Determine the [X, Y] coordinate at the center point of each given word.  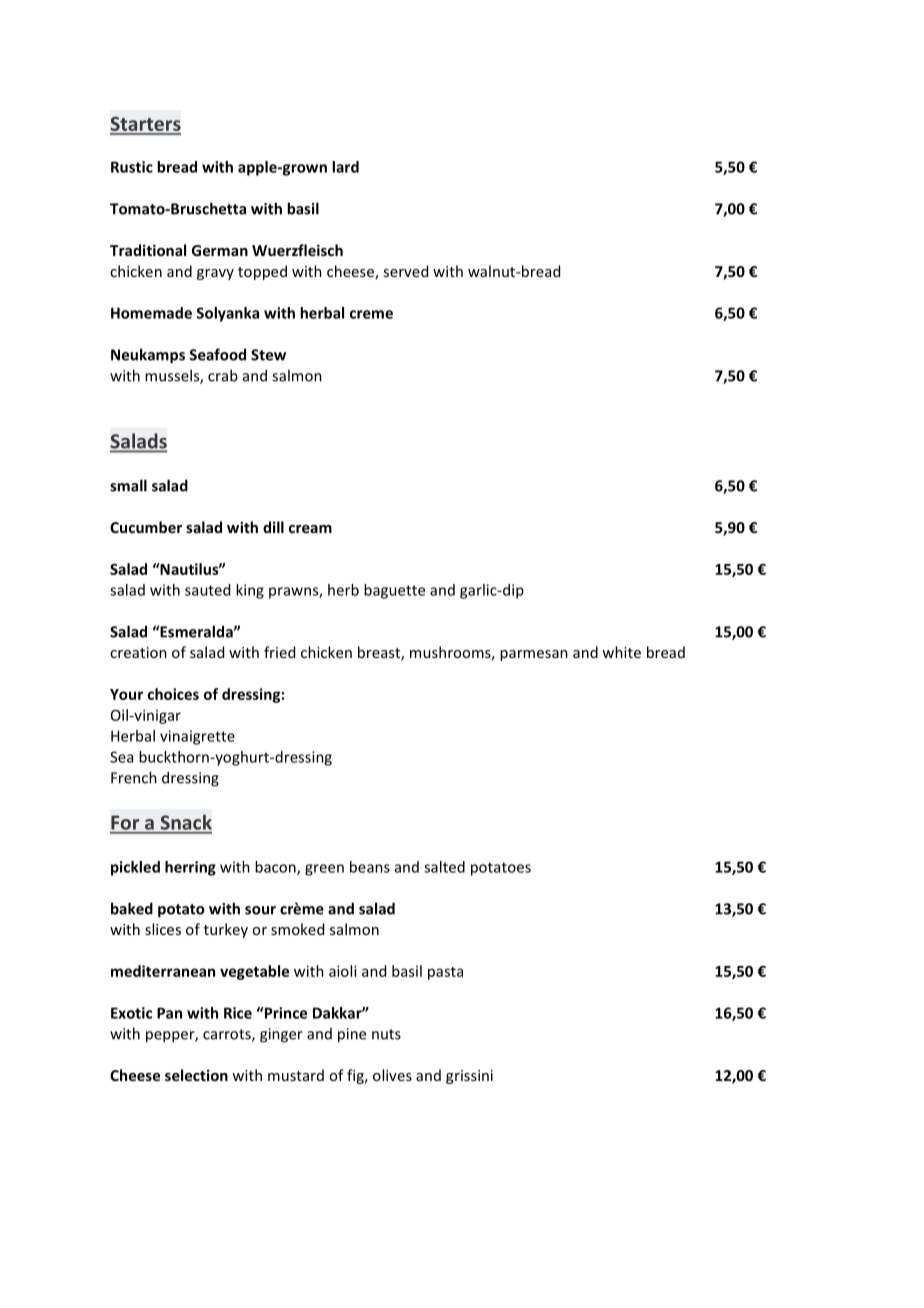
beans [370, 867]
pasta [445, 973]
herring [190, 868]
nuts [386, 1034]
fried [279, 652]
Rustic [132, 167]
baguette [394, 591]
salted [444, 867]
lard [345, 167]
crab [223, 375]
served [405, 271]
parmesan [534, 655]
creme [371, 314]
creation [138, 652]
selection [196, 1075]
